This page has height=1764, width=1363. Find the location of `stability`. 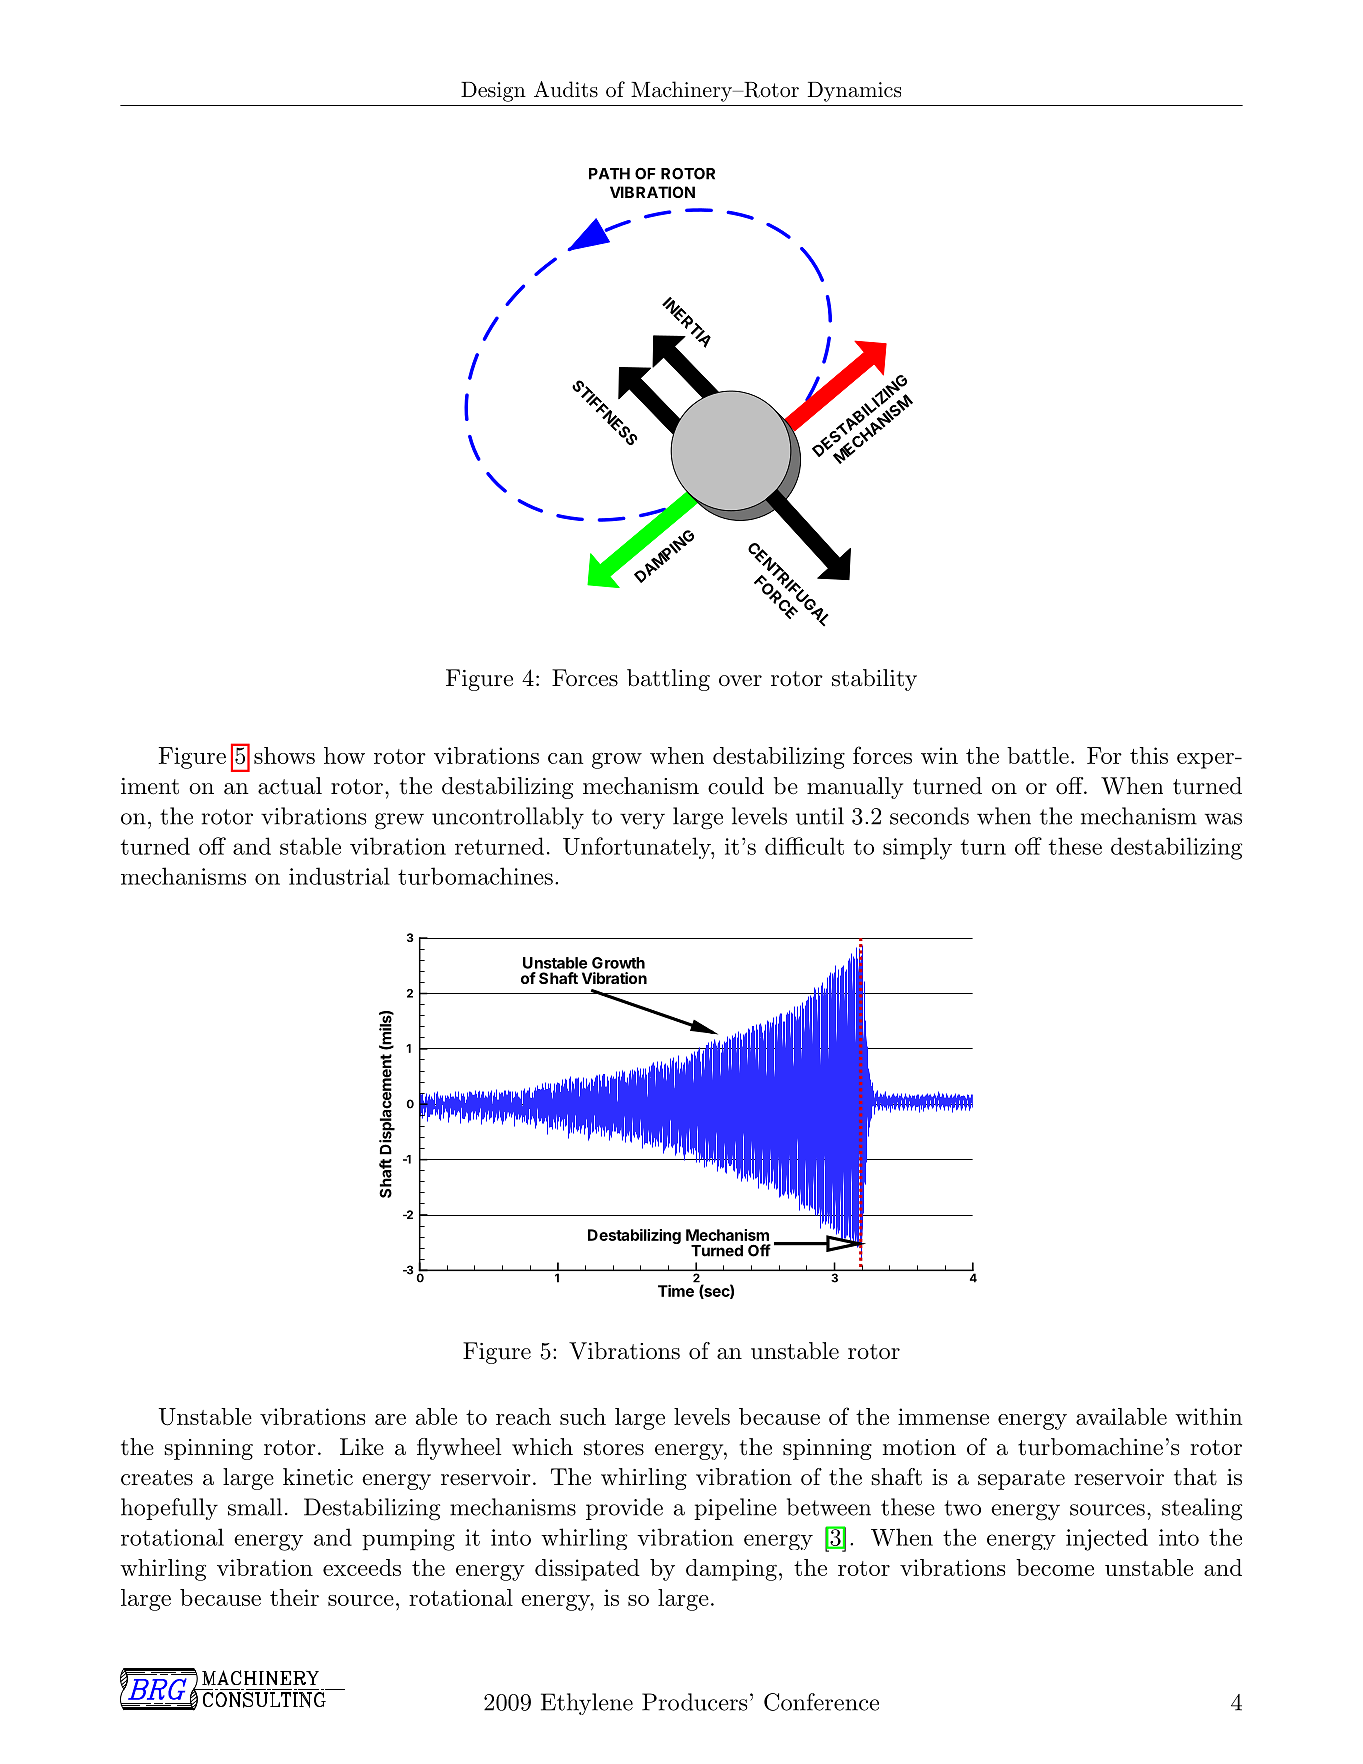

stability is located at coordinates (874, 680).
